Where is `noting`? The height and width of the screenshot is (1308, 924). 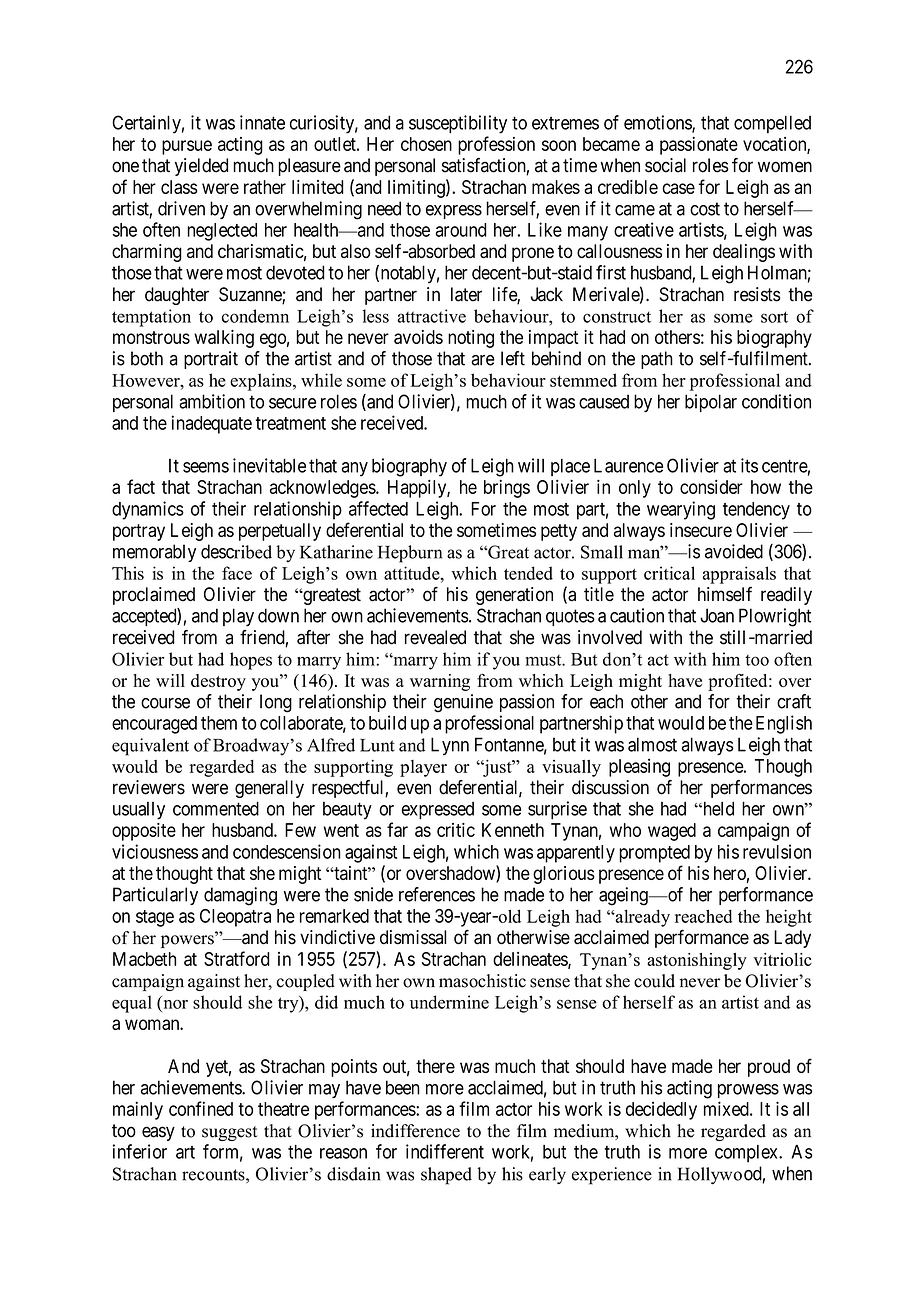 noting is located at coordinates (471, 339).
